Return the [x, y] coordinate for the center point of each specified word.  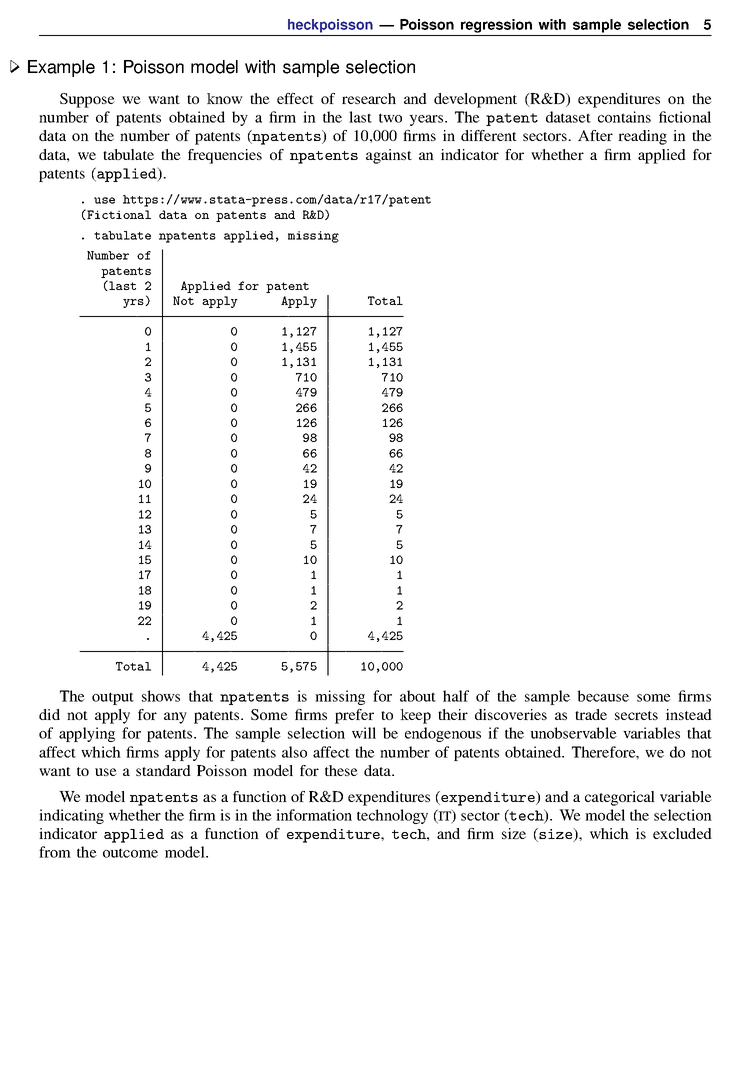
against [389, 156]
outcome [130, 853]
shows [161, 696]
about [418, 696]
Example [61, 68]
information [314, 815]
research [369, 98]
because [603, 696]
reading [642, 137]
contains [624, 117]
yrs [134, 303]
